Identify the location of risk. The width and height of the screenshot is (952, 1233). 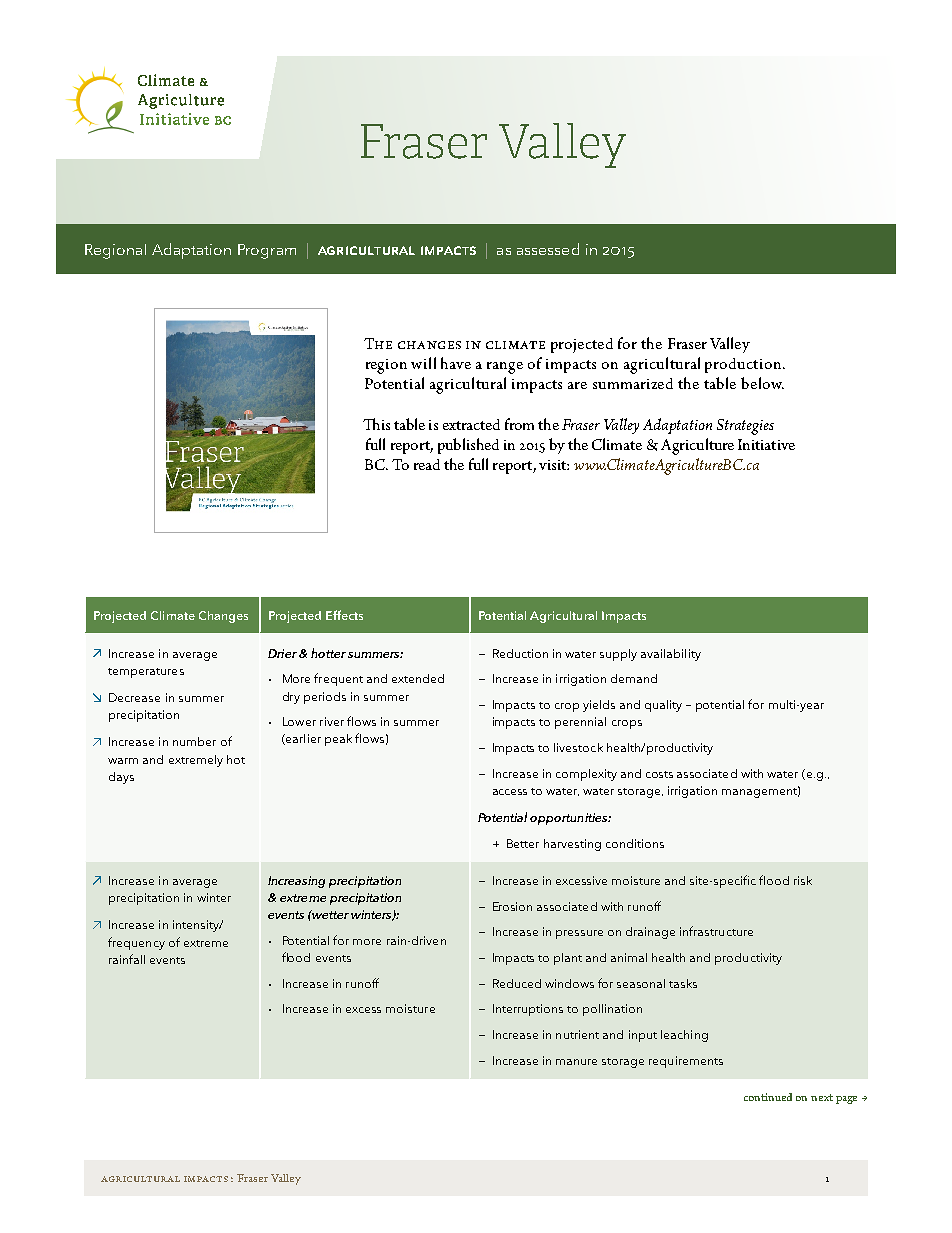
(803, 880).
